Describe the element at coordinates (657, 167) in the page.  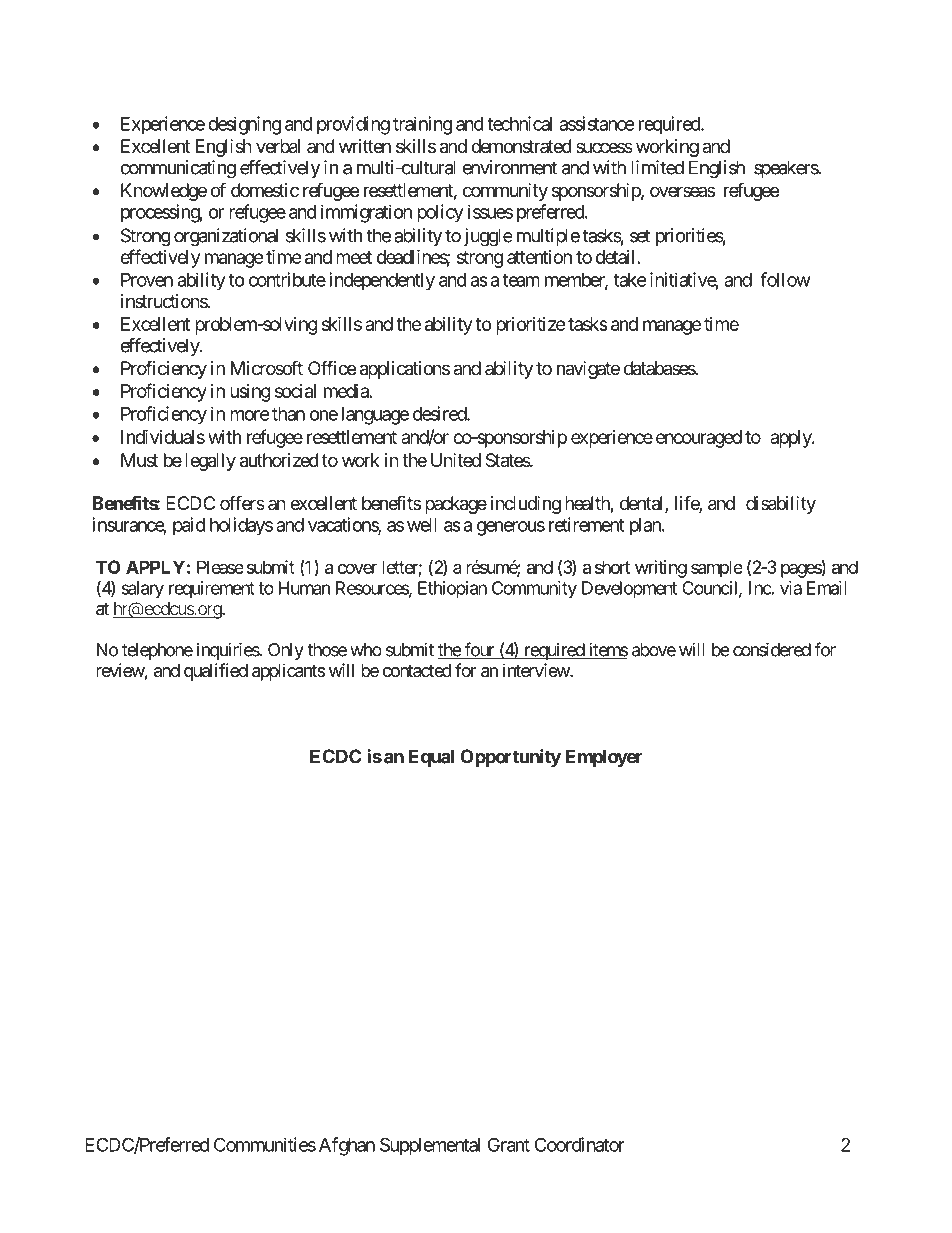
I see `limited` at that location.
